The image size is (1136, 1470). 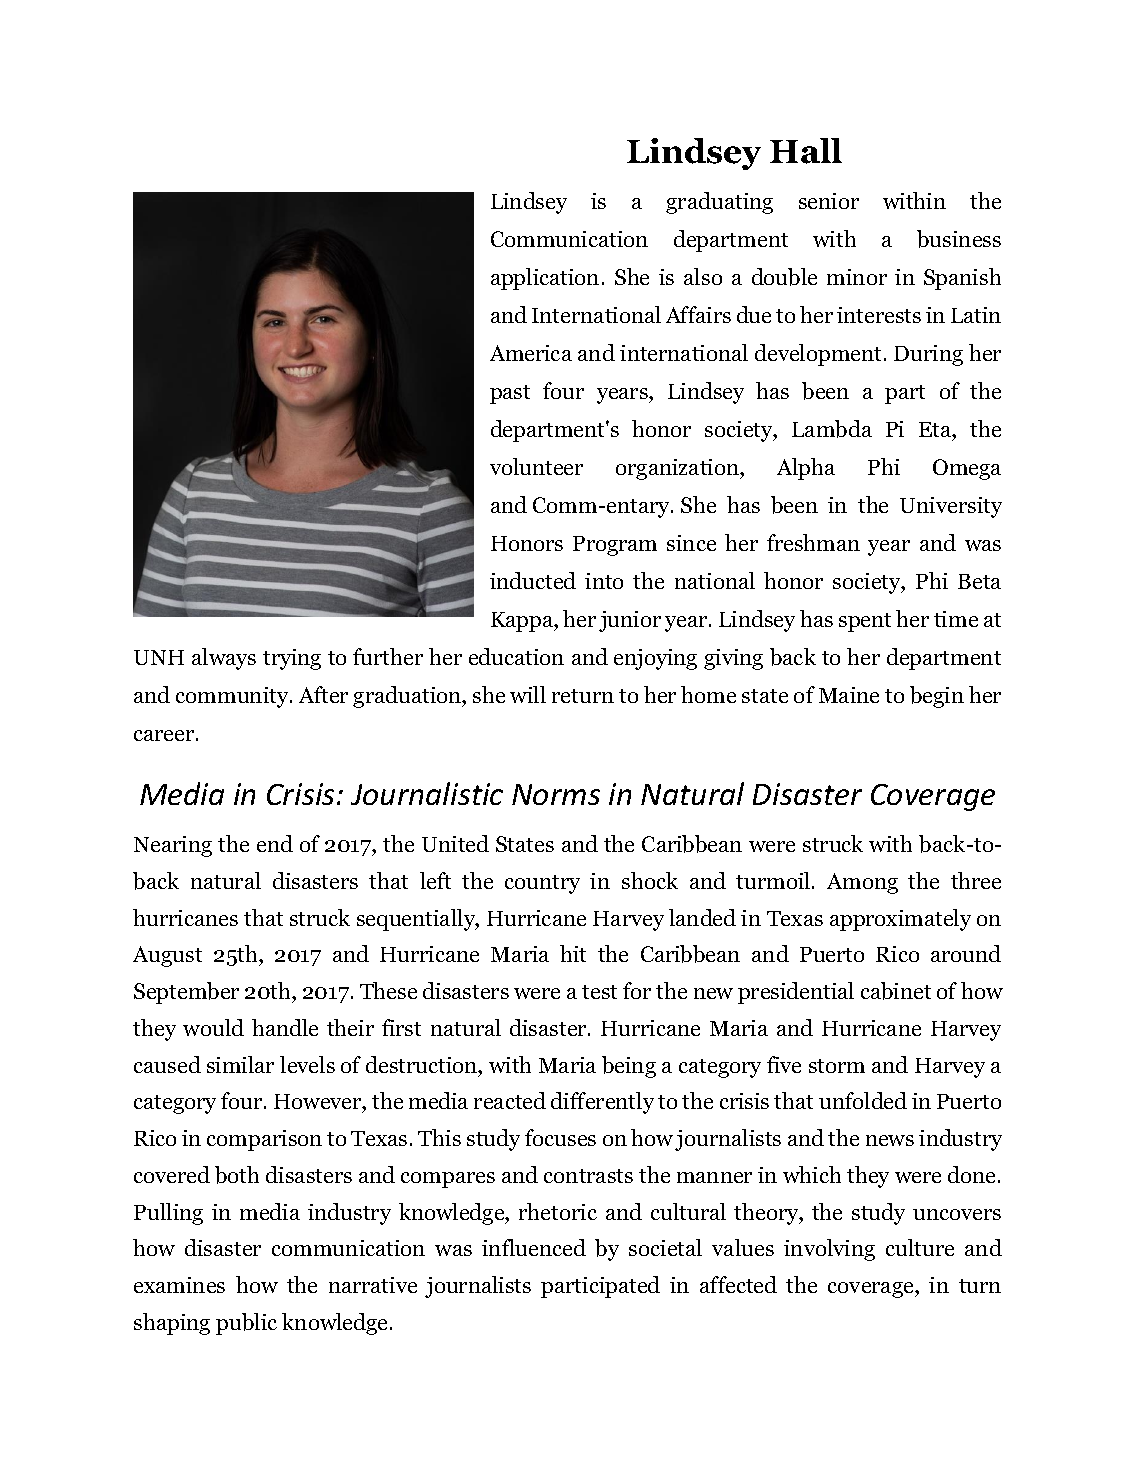 I want to click on will, so click(x=528, y=694).
